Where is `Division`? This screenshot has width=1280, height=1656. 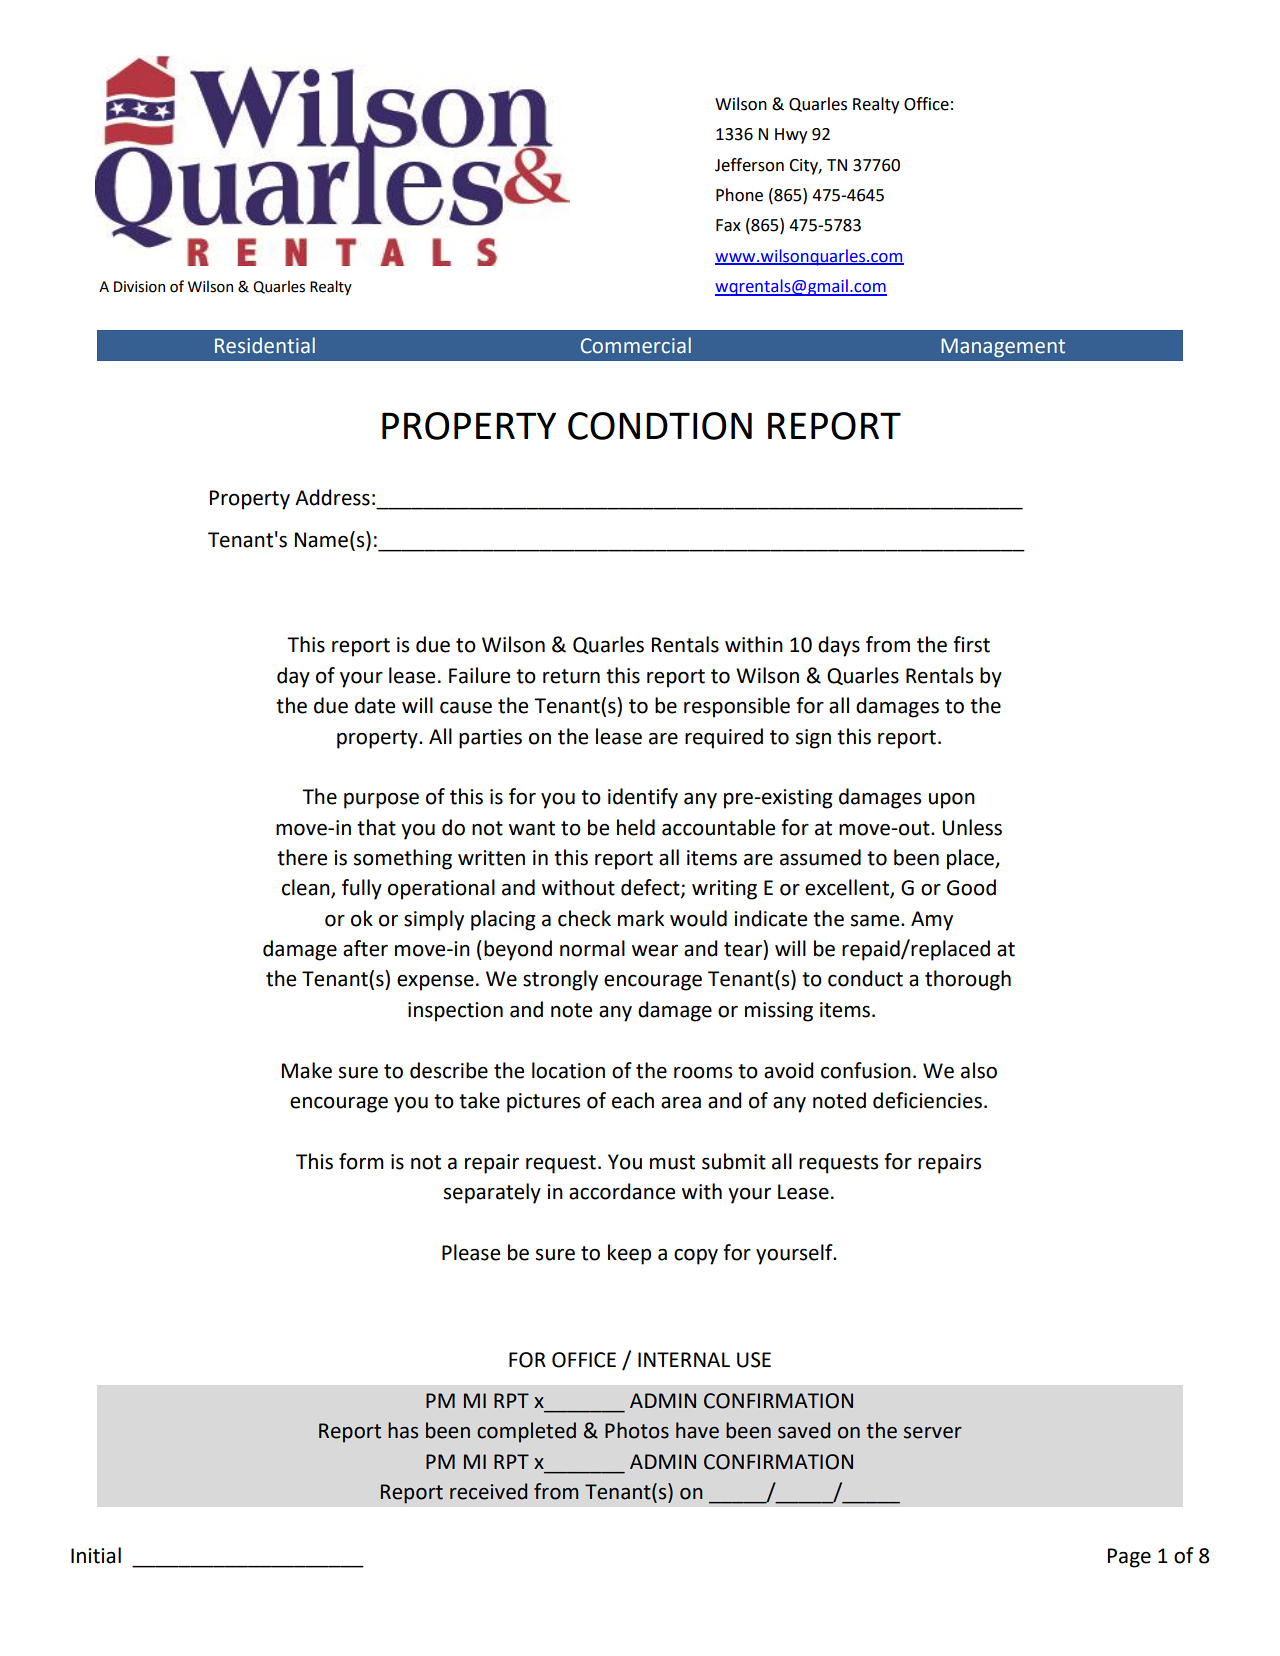
Division is located at coordinates (139, 287).
